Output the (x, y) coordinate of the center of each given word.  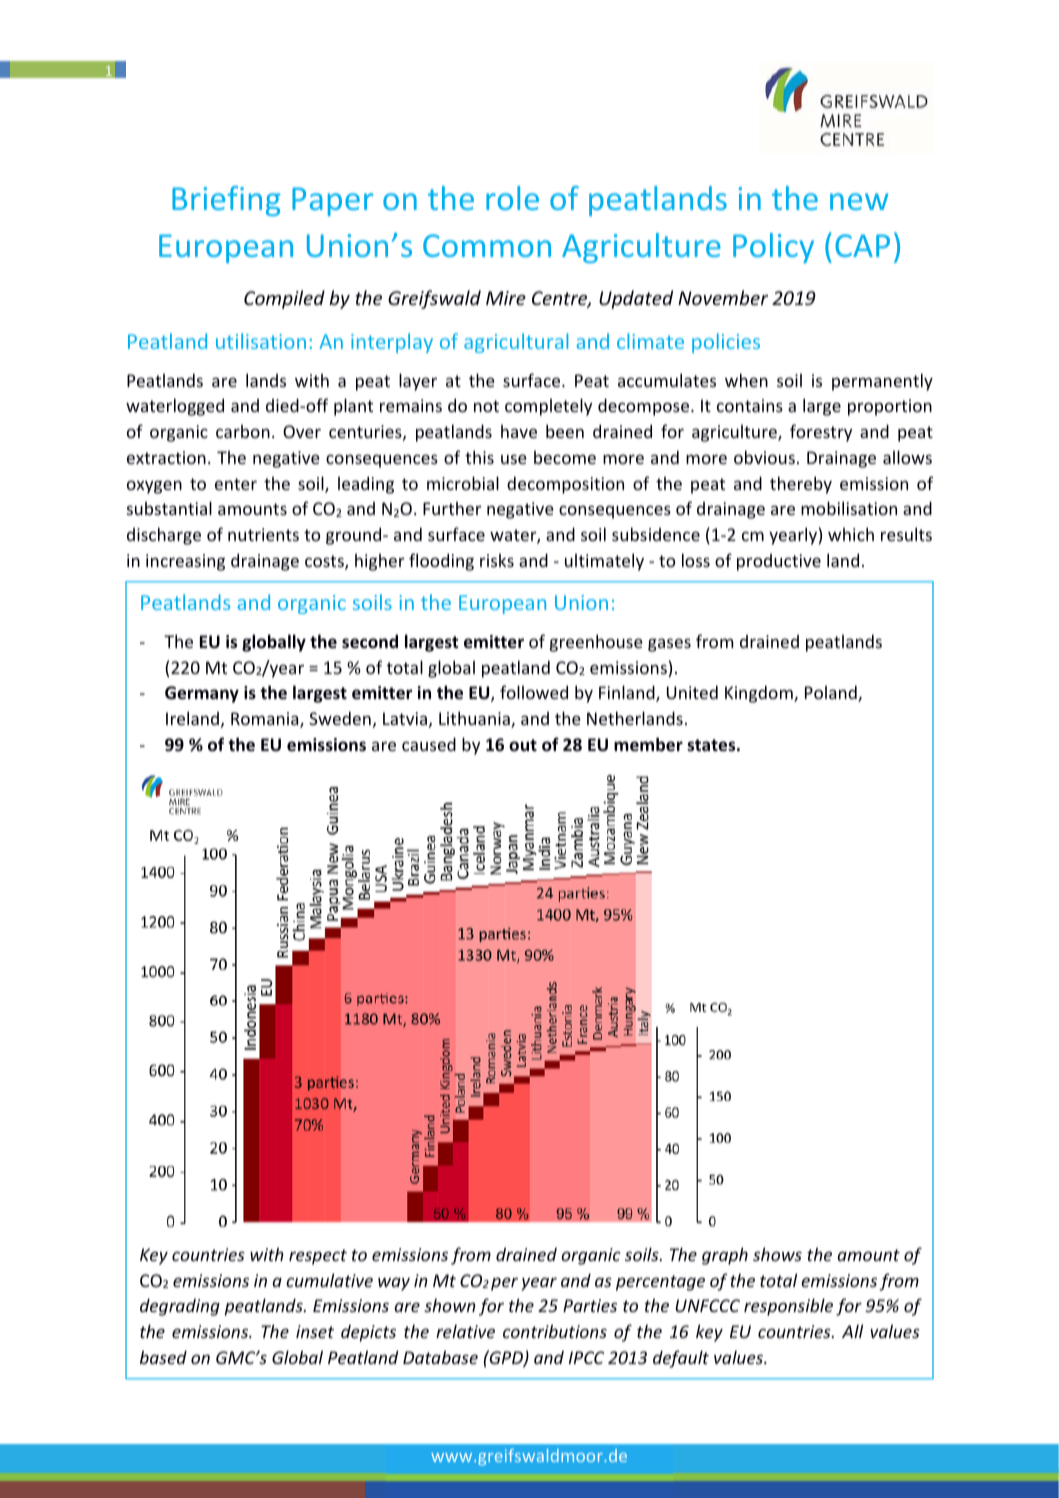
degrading (180, 1307)
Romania (266, 720)
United (692, 692)
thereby (801, 485)
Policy (773, 248)
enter (236, 484)
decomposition (565, 485)
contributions (555, 1331)
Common (487, 245)
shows (777, 1254)
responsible (788, 1307)
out (523, 745)
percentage (660, 1283)
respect (318, 1257)
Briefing (226, 201)
